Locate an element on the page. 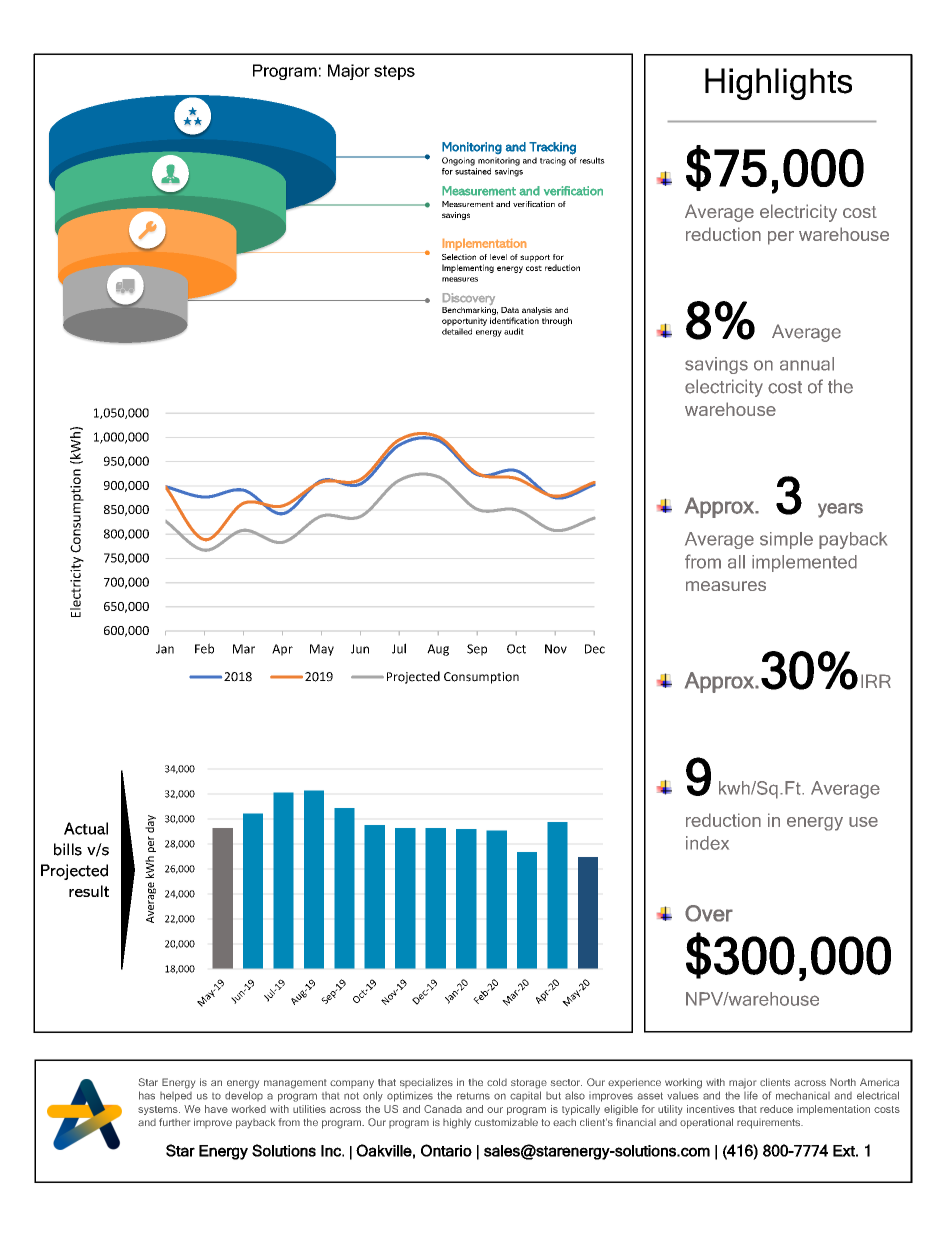 This image has height=1233, width=952. Sep is located at coordinates (477, 650).
